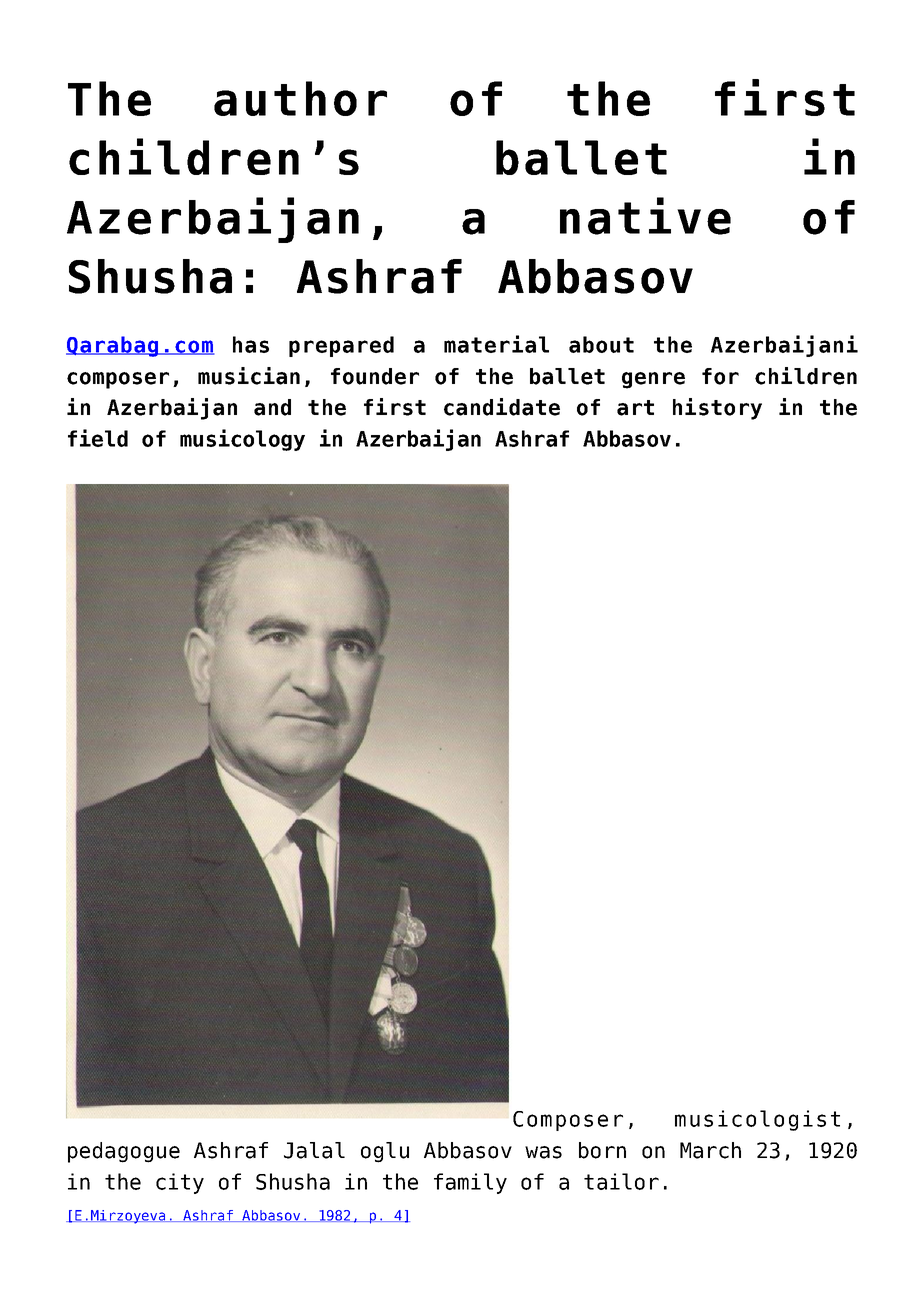  Describe the element at coordinates (717, 409) in the screenshot. I see `history` at that location.
